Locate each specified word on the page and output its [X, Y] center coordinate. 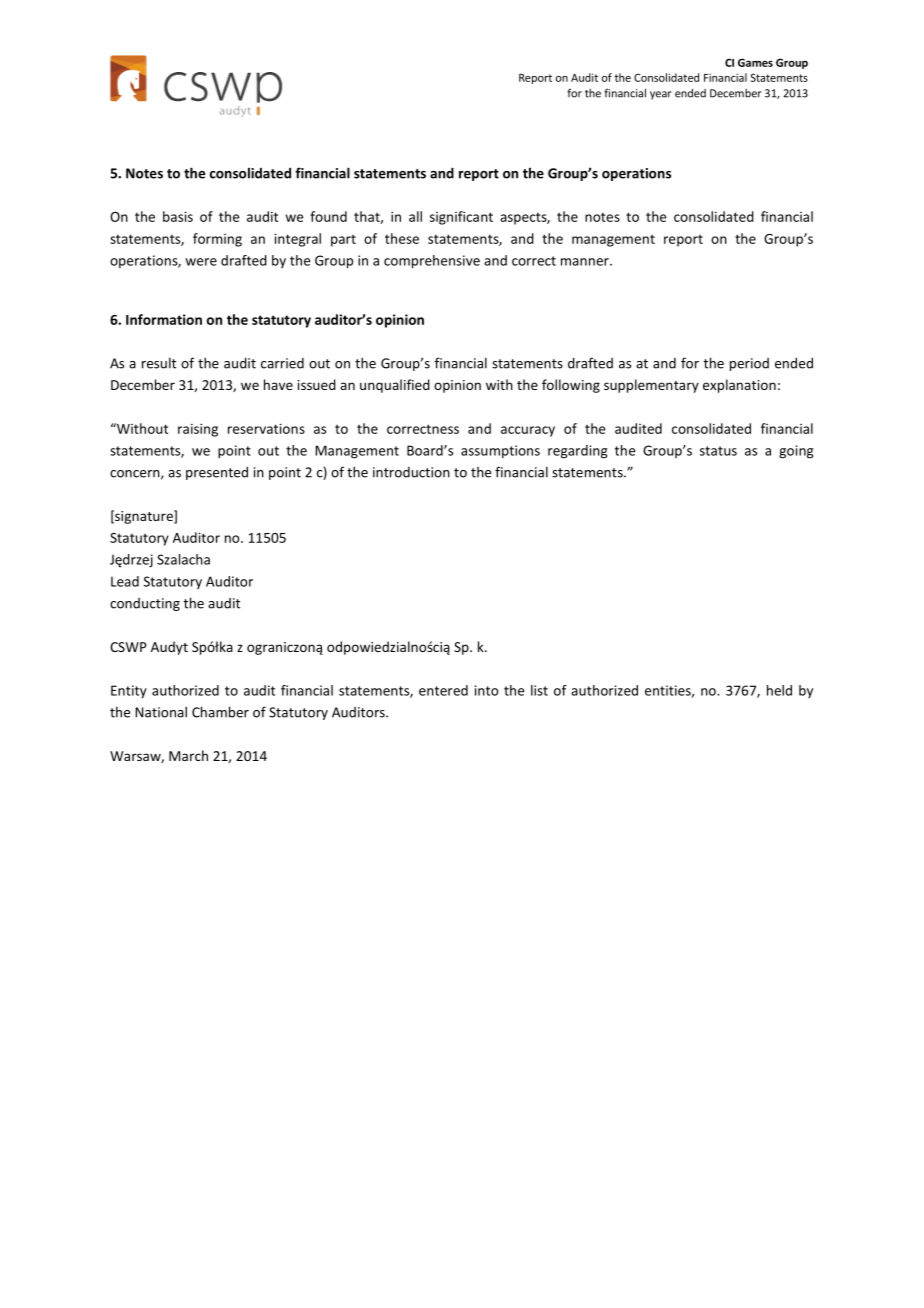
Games [755, 62]
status [718, 451]
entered [443, 690]
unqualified [395, 386]
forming [217, 240]
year [661, 95]
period [749, 364]
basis [178, 216]
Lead [125, 581]
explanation [739, 386]
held [779, 690]
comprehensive [432, 262]
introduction [411, 472]
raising [198, 430]
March [188, 755]
